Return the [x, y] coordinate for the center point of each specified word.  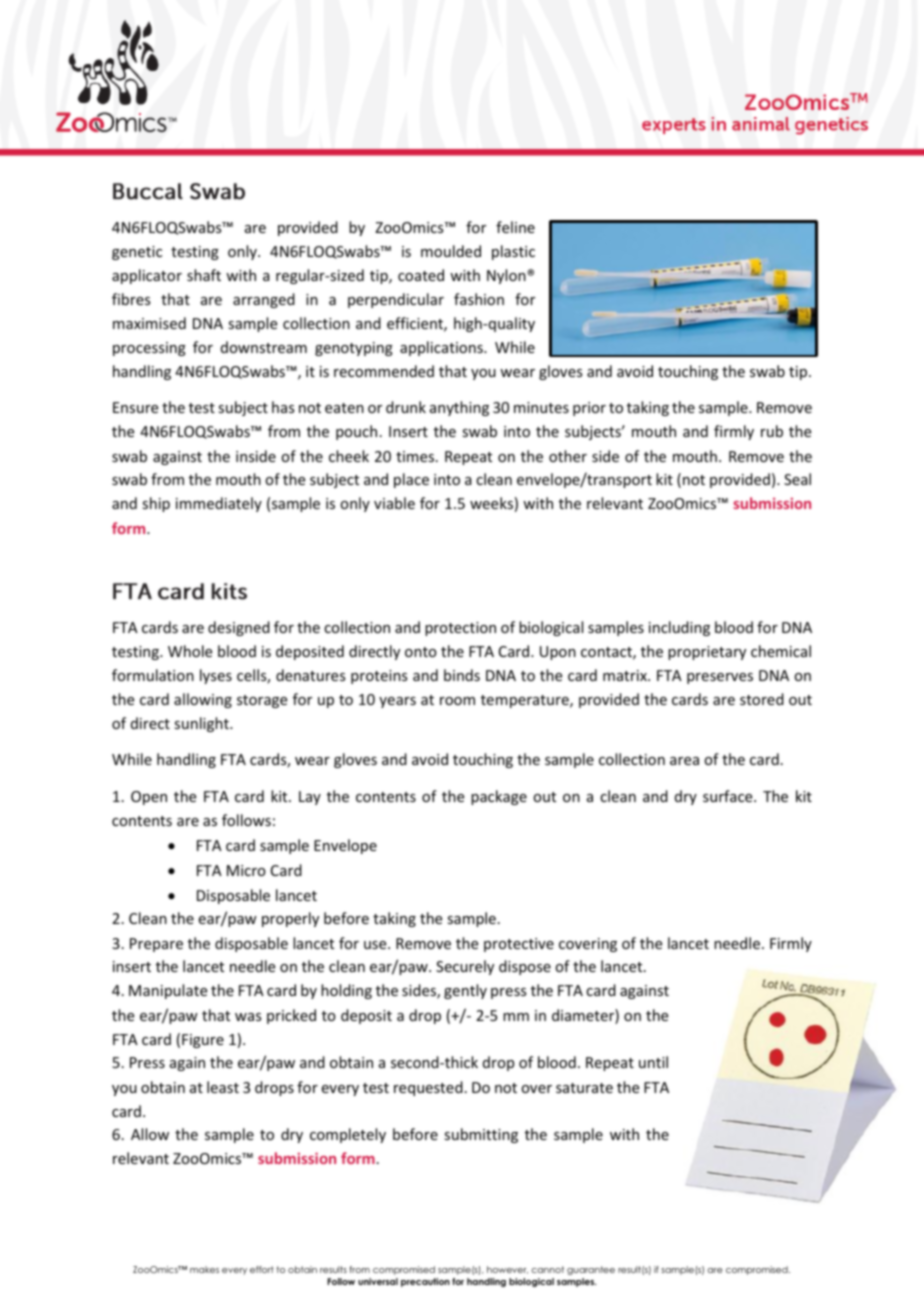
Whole [190, 651]
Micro [246, 870]
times [416, 456]
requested [428, 1088]
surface [729, 796]
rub [772, 431]
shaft [204, 275]
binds [462, 675]
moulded [451, 251]
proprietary [707, 653]
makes [204, 1269]
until [653, 1062]
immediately [219, 504]
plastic [513, 252]
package [499, 797]
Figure [203, 1041]
